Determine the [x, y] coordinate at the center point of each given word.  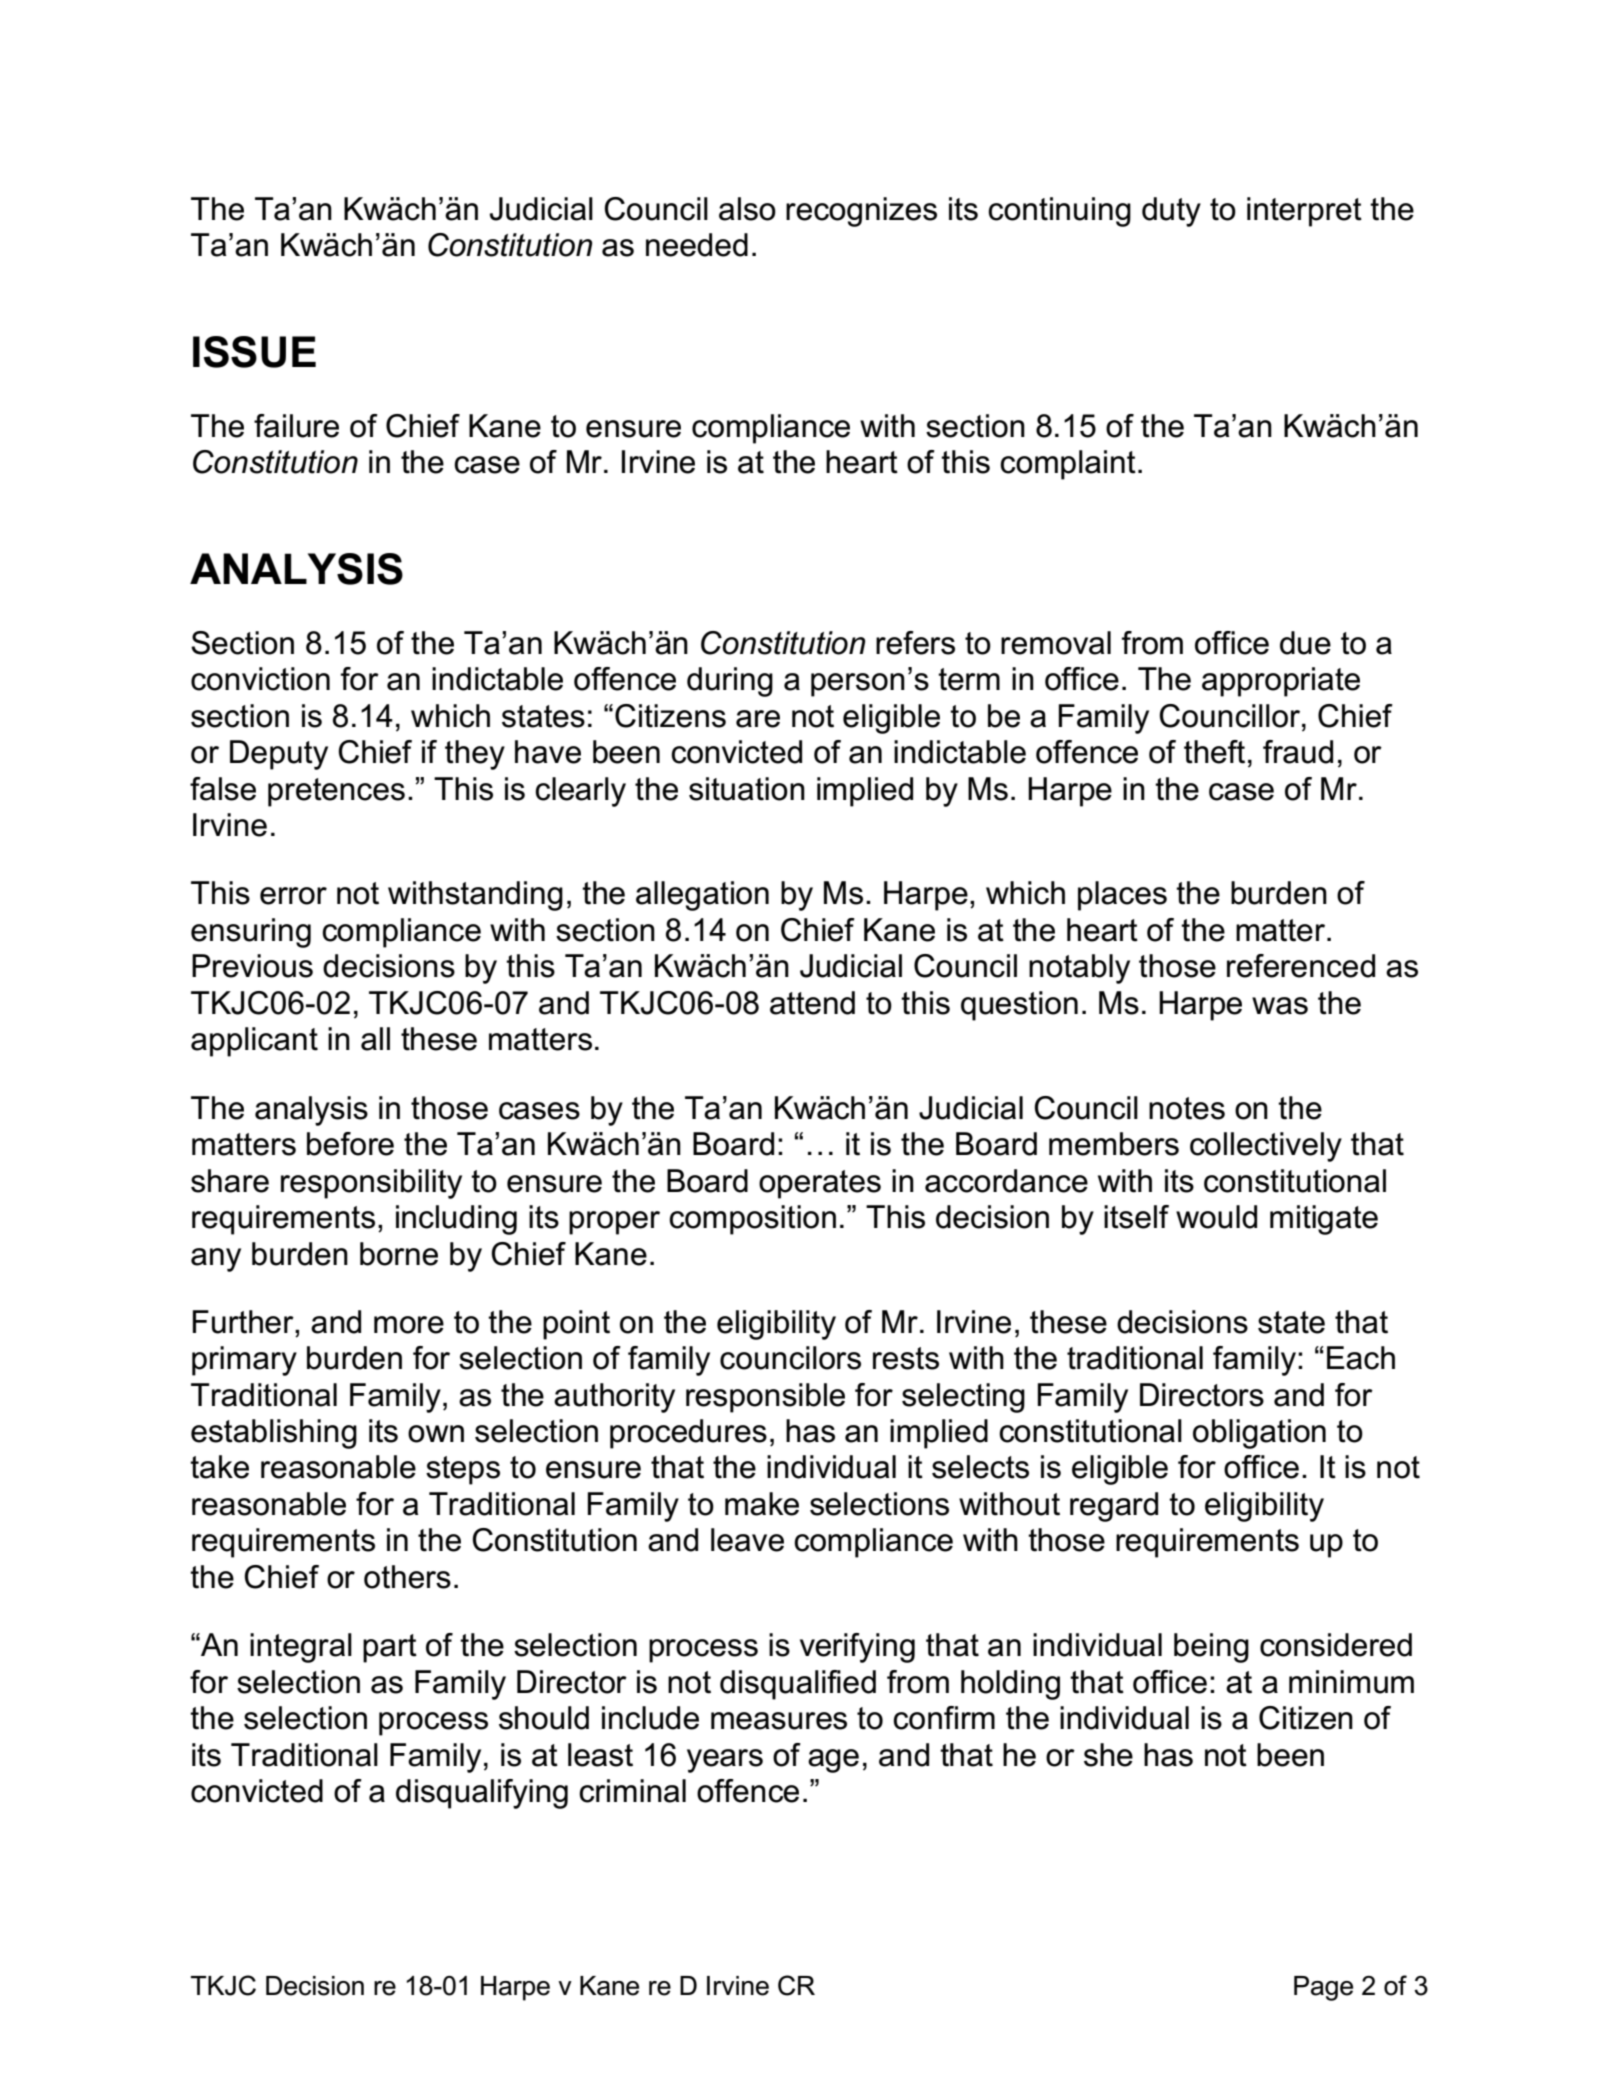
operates [820, 1184]
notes [1187, 1108]
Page [1323, 1988]
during [730, 682]
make [762, 1504]
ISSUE [254, 352]
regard [1114, 1507]
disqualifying [482, 1794]
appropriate [1281, 682]
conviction [260, 679]
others [407, 1577]
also [747, 209]
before [350, 1144]
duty [1171, 212]
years [725, 1761]
